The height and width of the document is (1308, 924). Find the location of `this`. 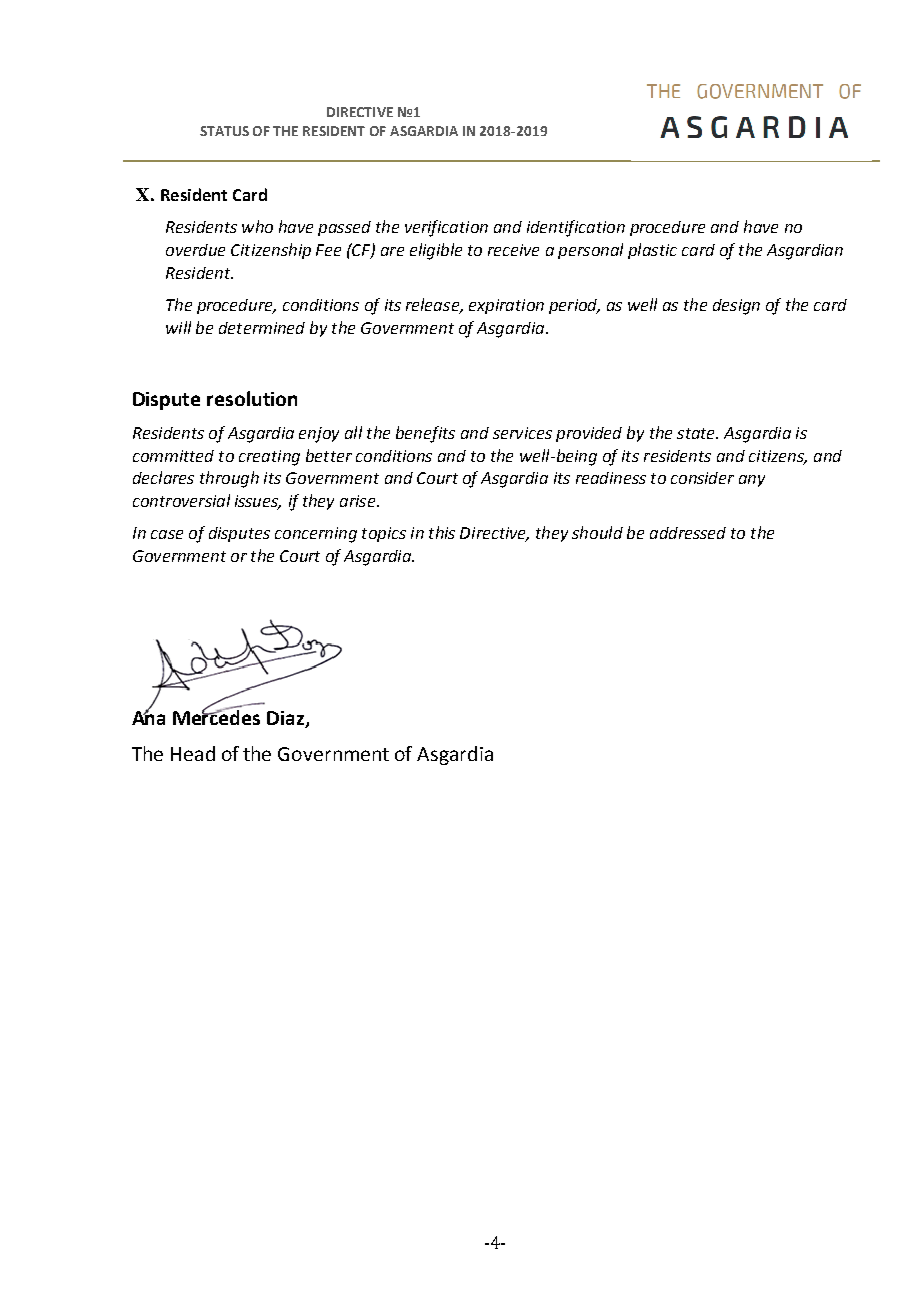

this is located at coordinates (442, 532).
